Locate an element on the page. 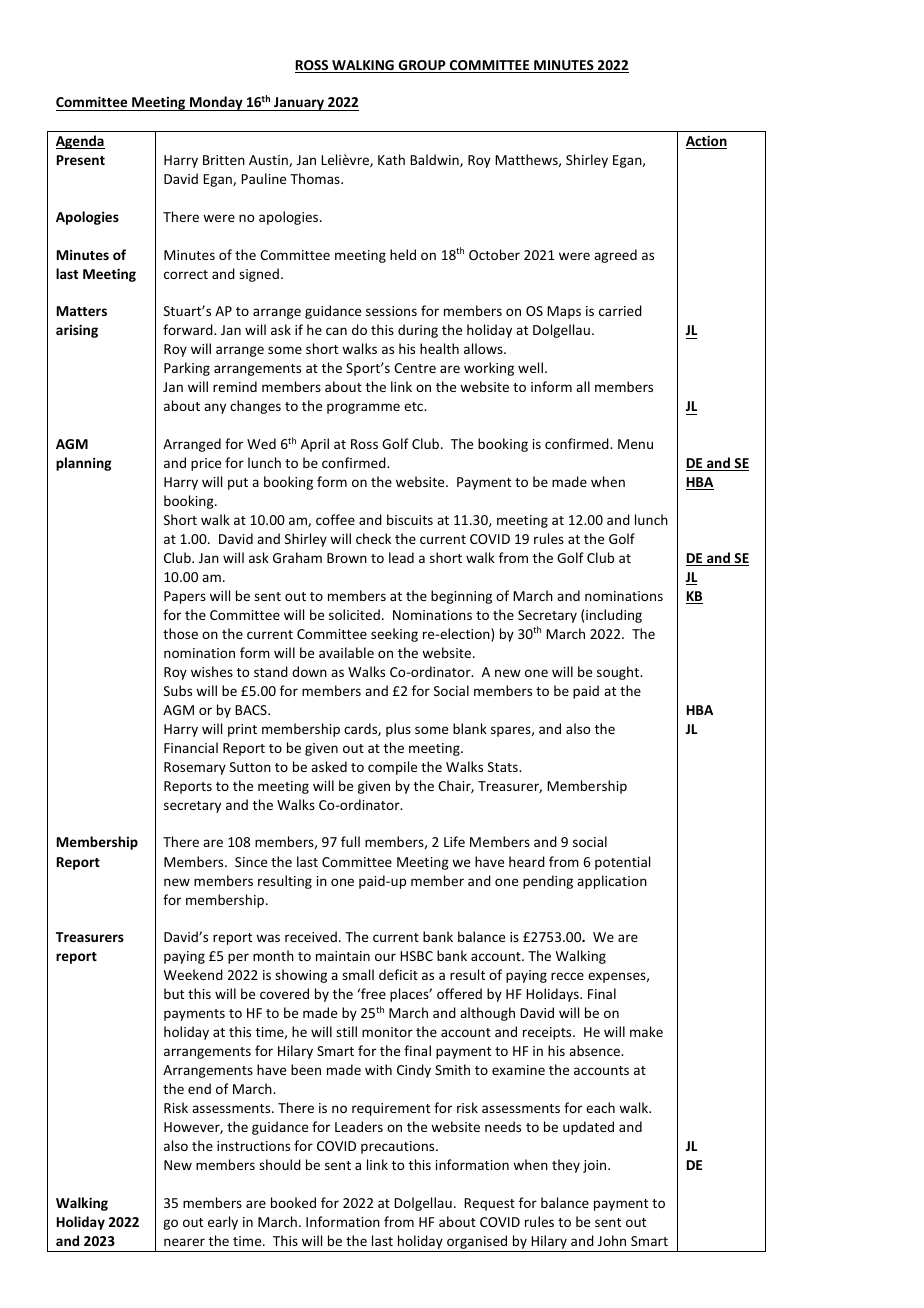 Image resolution: width=924 pixels, height=1308 pixels. precautions is located at coordinates (399, 1147).
